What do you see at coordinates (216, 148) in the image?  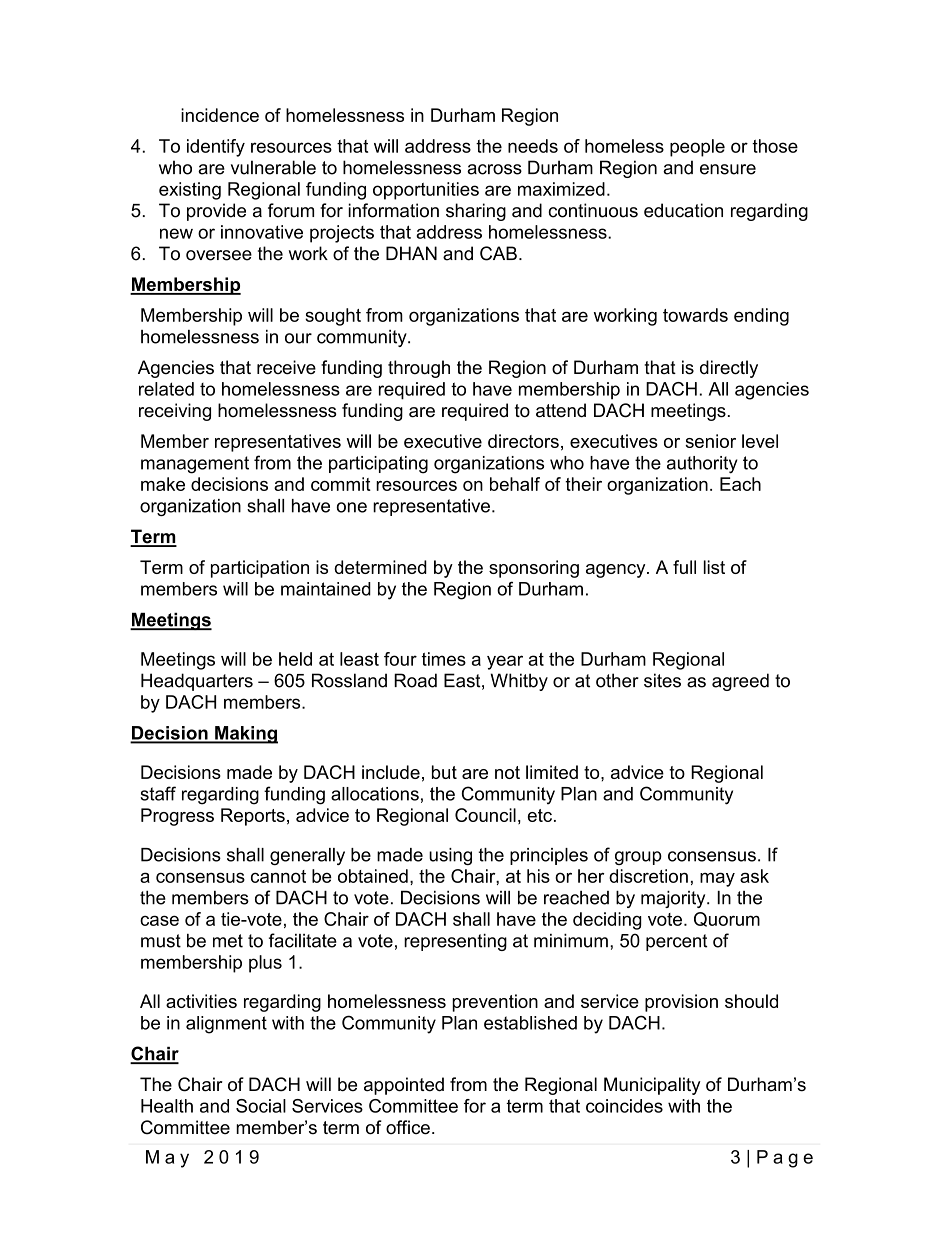 I see `identify` at bounding box center [216, 148].
